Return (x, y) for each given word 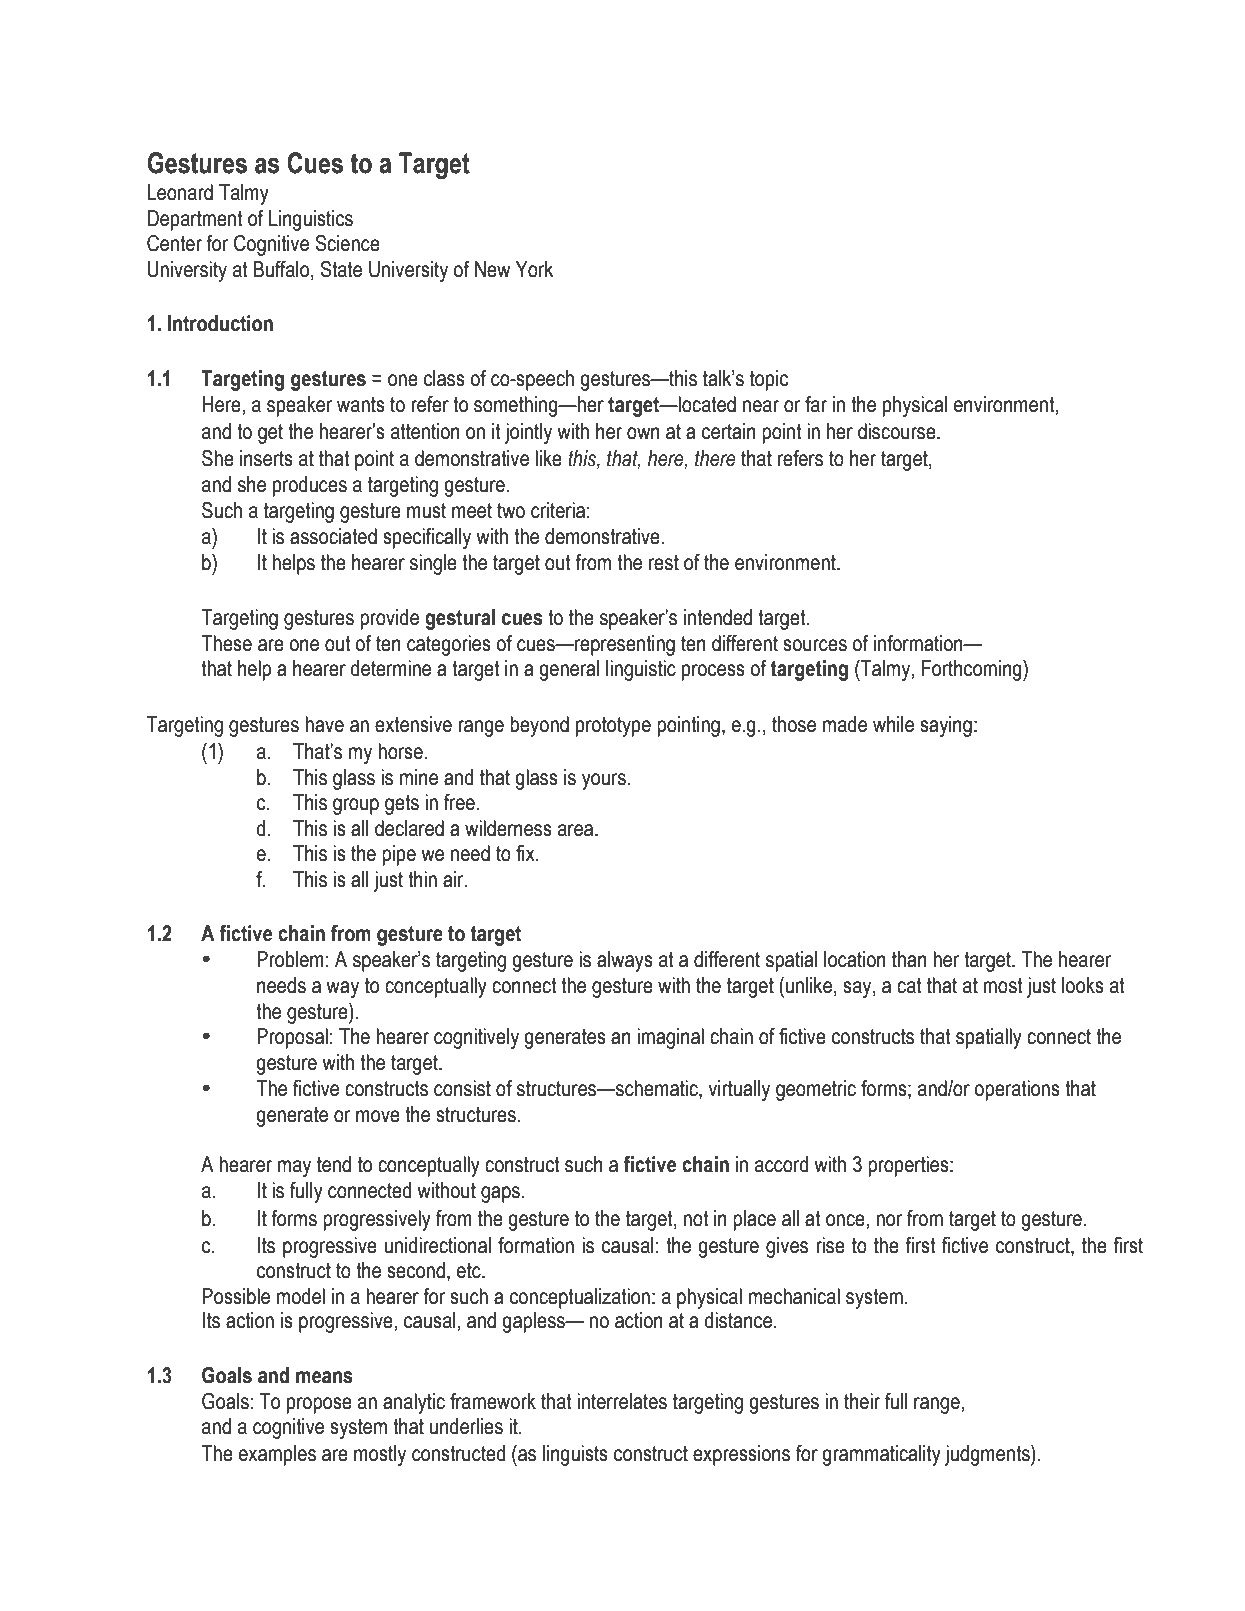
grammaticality (881, 1455)
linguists (575, 1455)
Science (347, 243)
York (534, 269)
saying (946, 726)
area (577, 830)
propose (319, 1405)
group (356, 806)
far (816, 404)
